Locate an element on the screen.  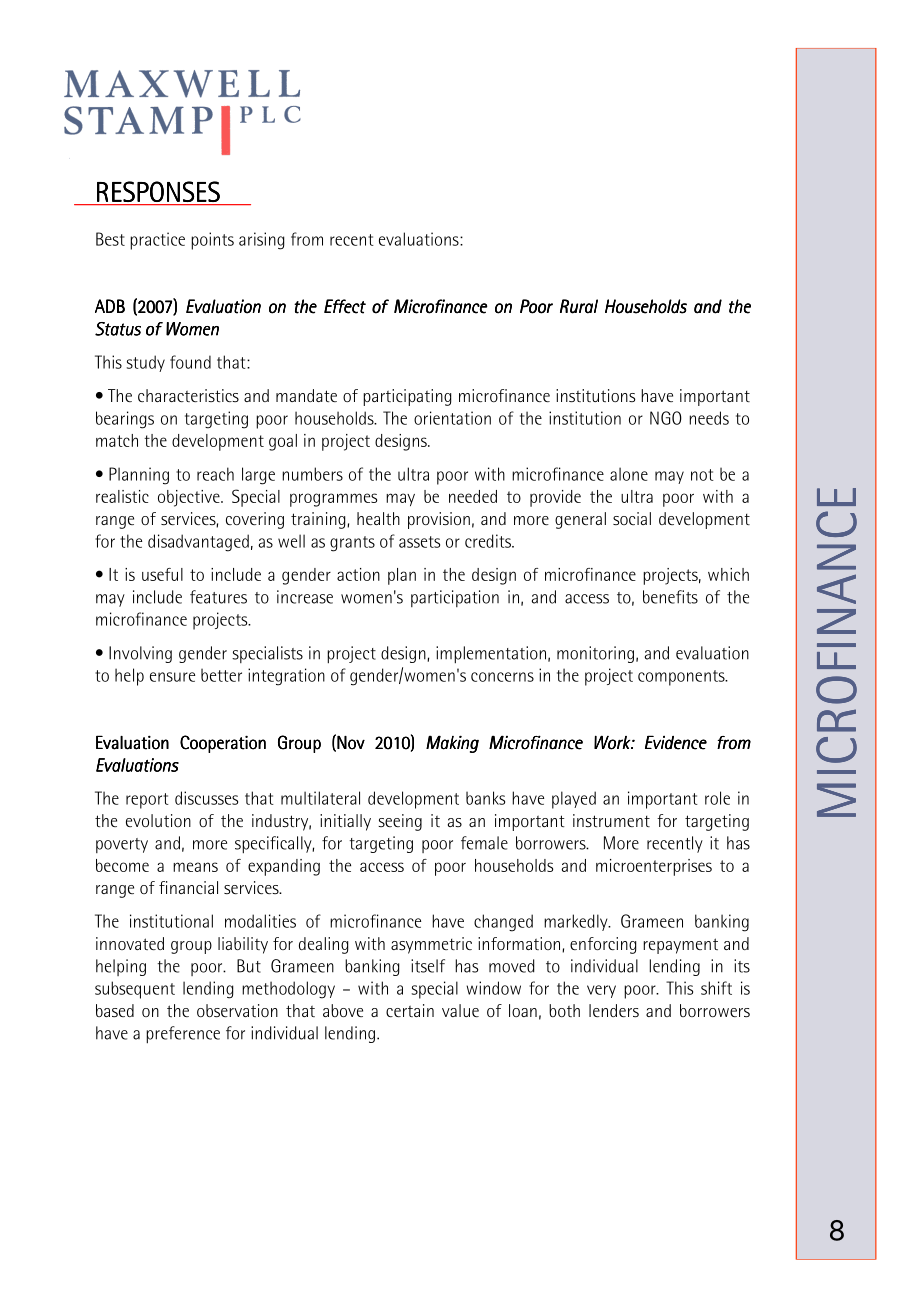
NGO is located at coordinates (666, 418).
